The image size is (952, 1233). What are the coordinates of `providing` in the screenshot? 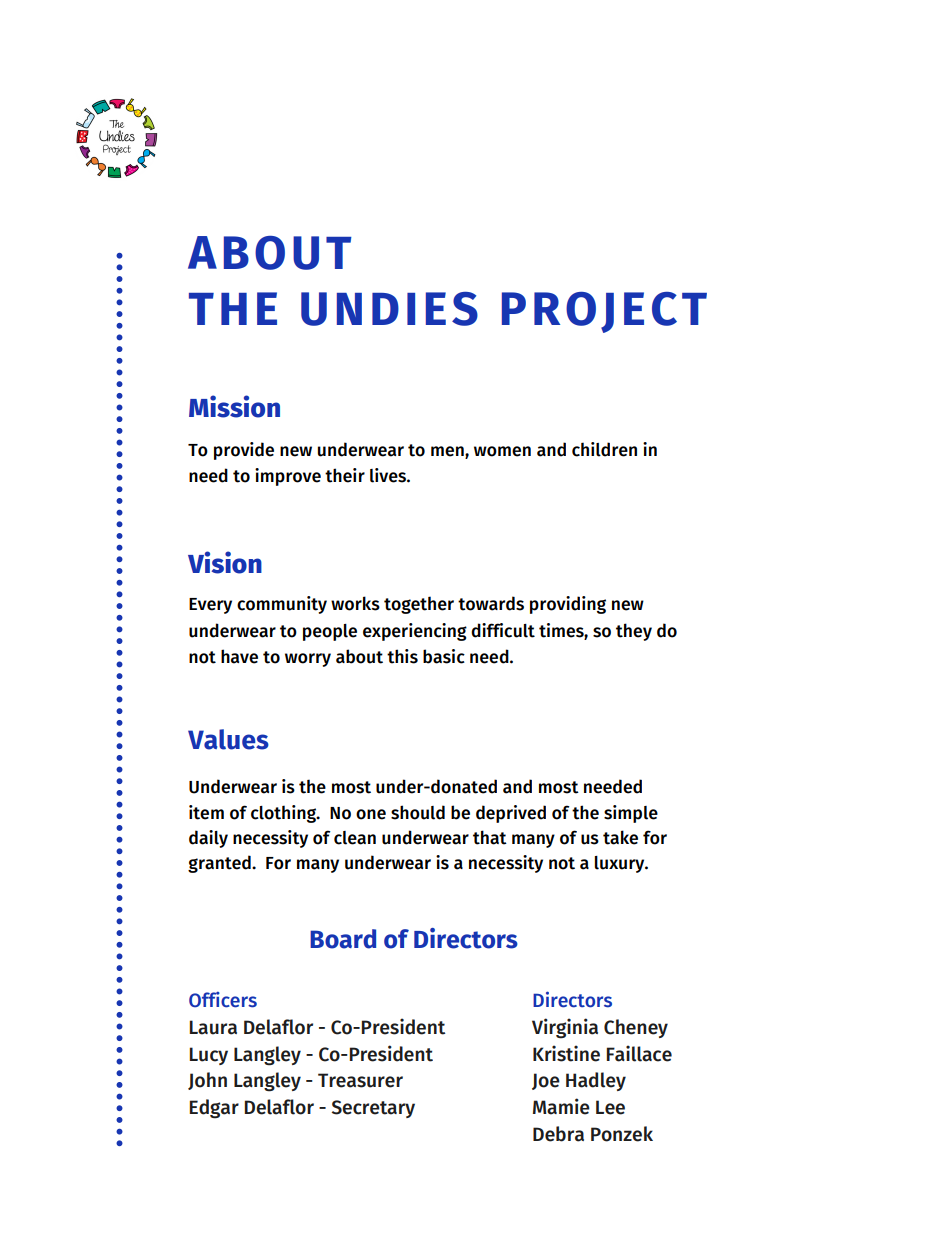 It's located at (568, 605).
